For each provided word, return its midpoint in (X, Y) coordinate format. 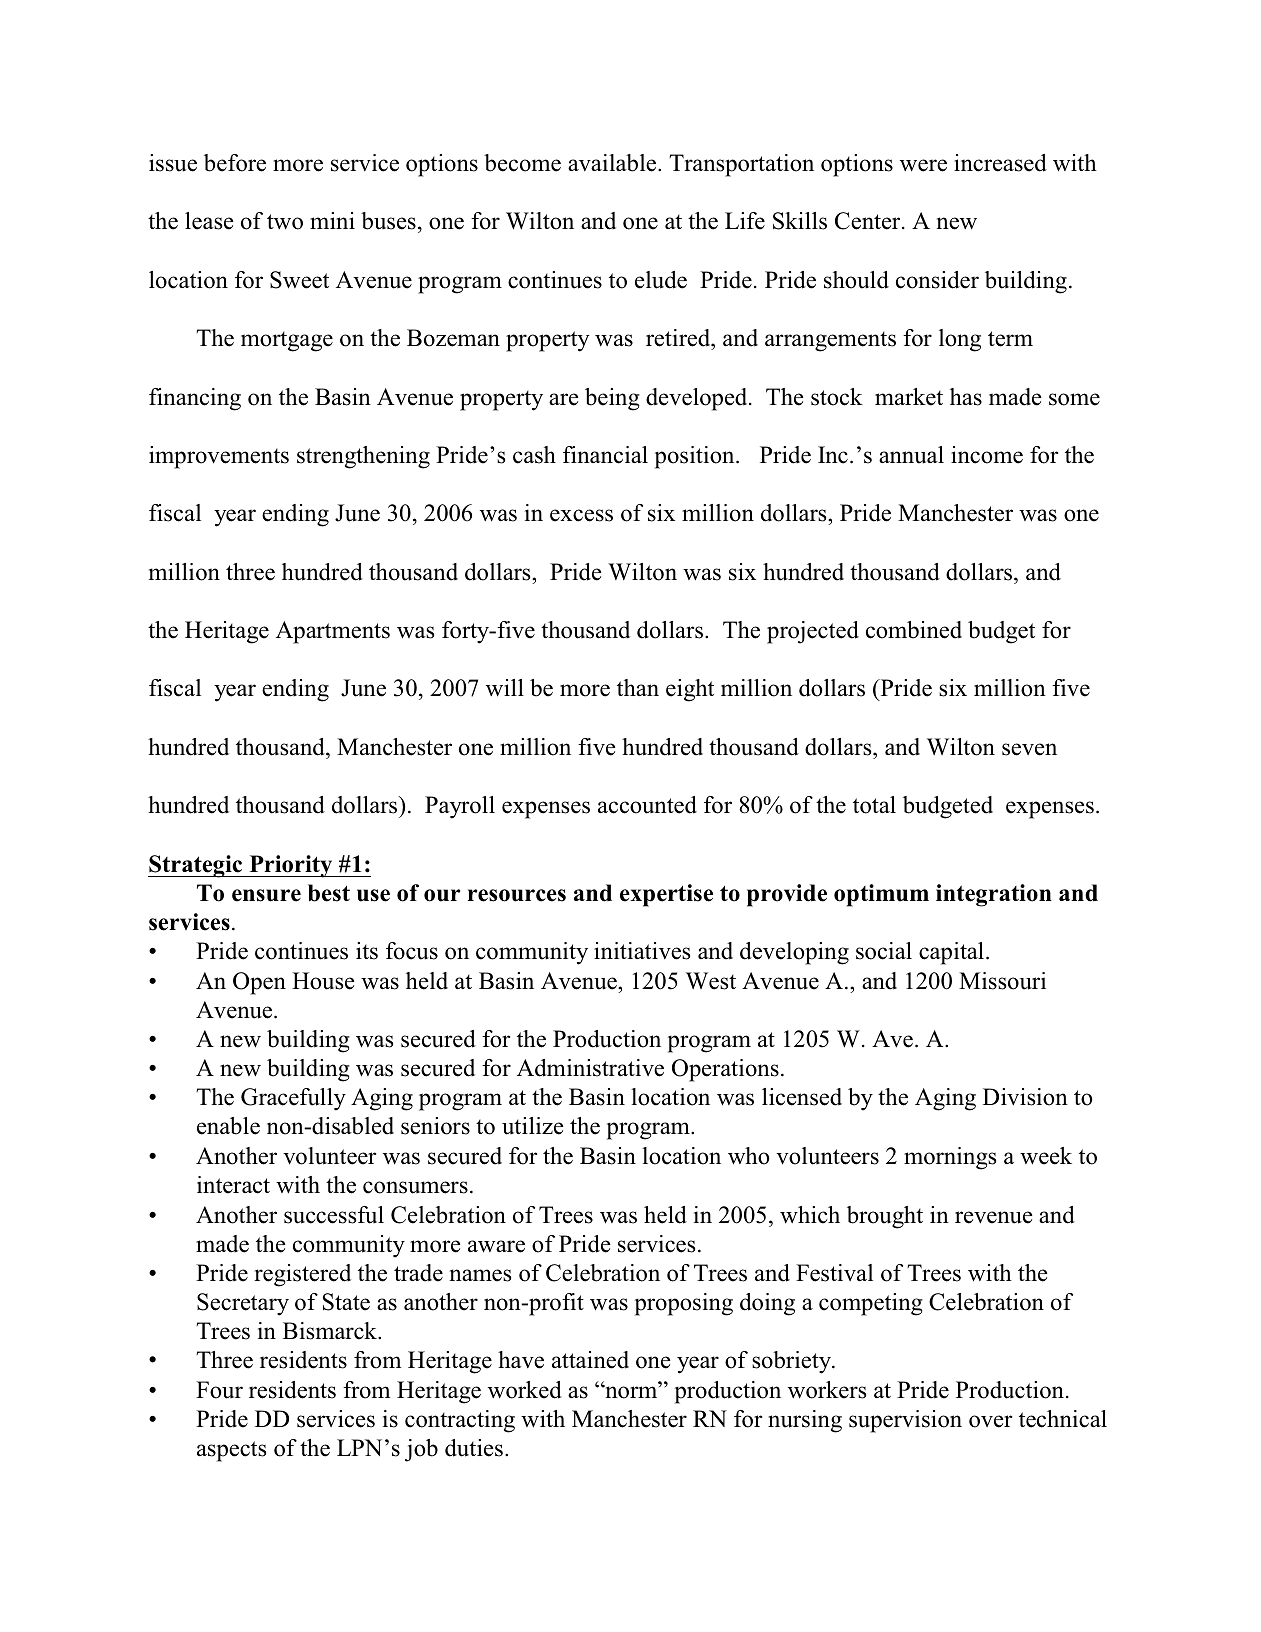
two (285, 222)
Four (219, 1390)
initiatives (642, 951)
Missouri (1002, 981)
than (638, 687)
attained (590, 1360)
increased (1000, 163)
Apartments (333, 632)
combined (914, 630)
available (613, 163)
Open (259, 983)
